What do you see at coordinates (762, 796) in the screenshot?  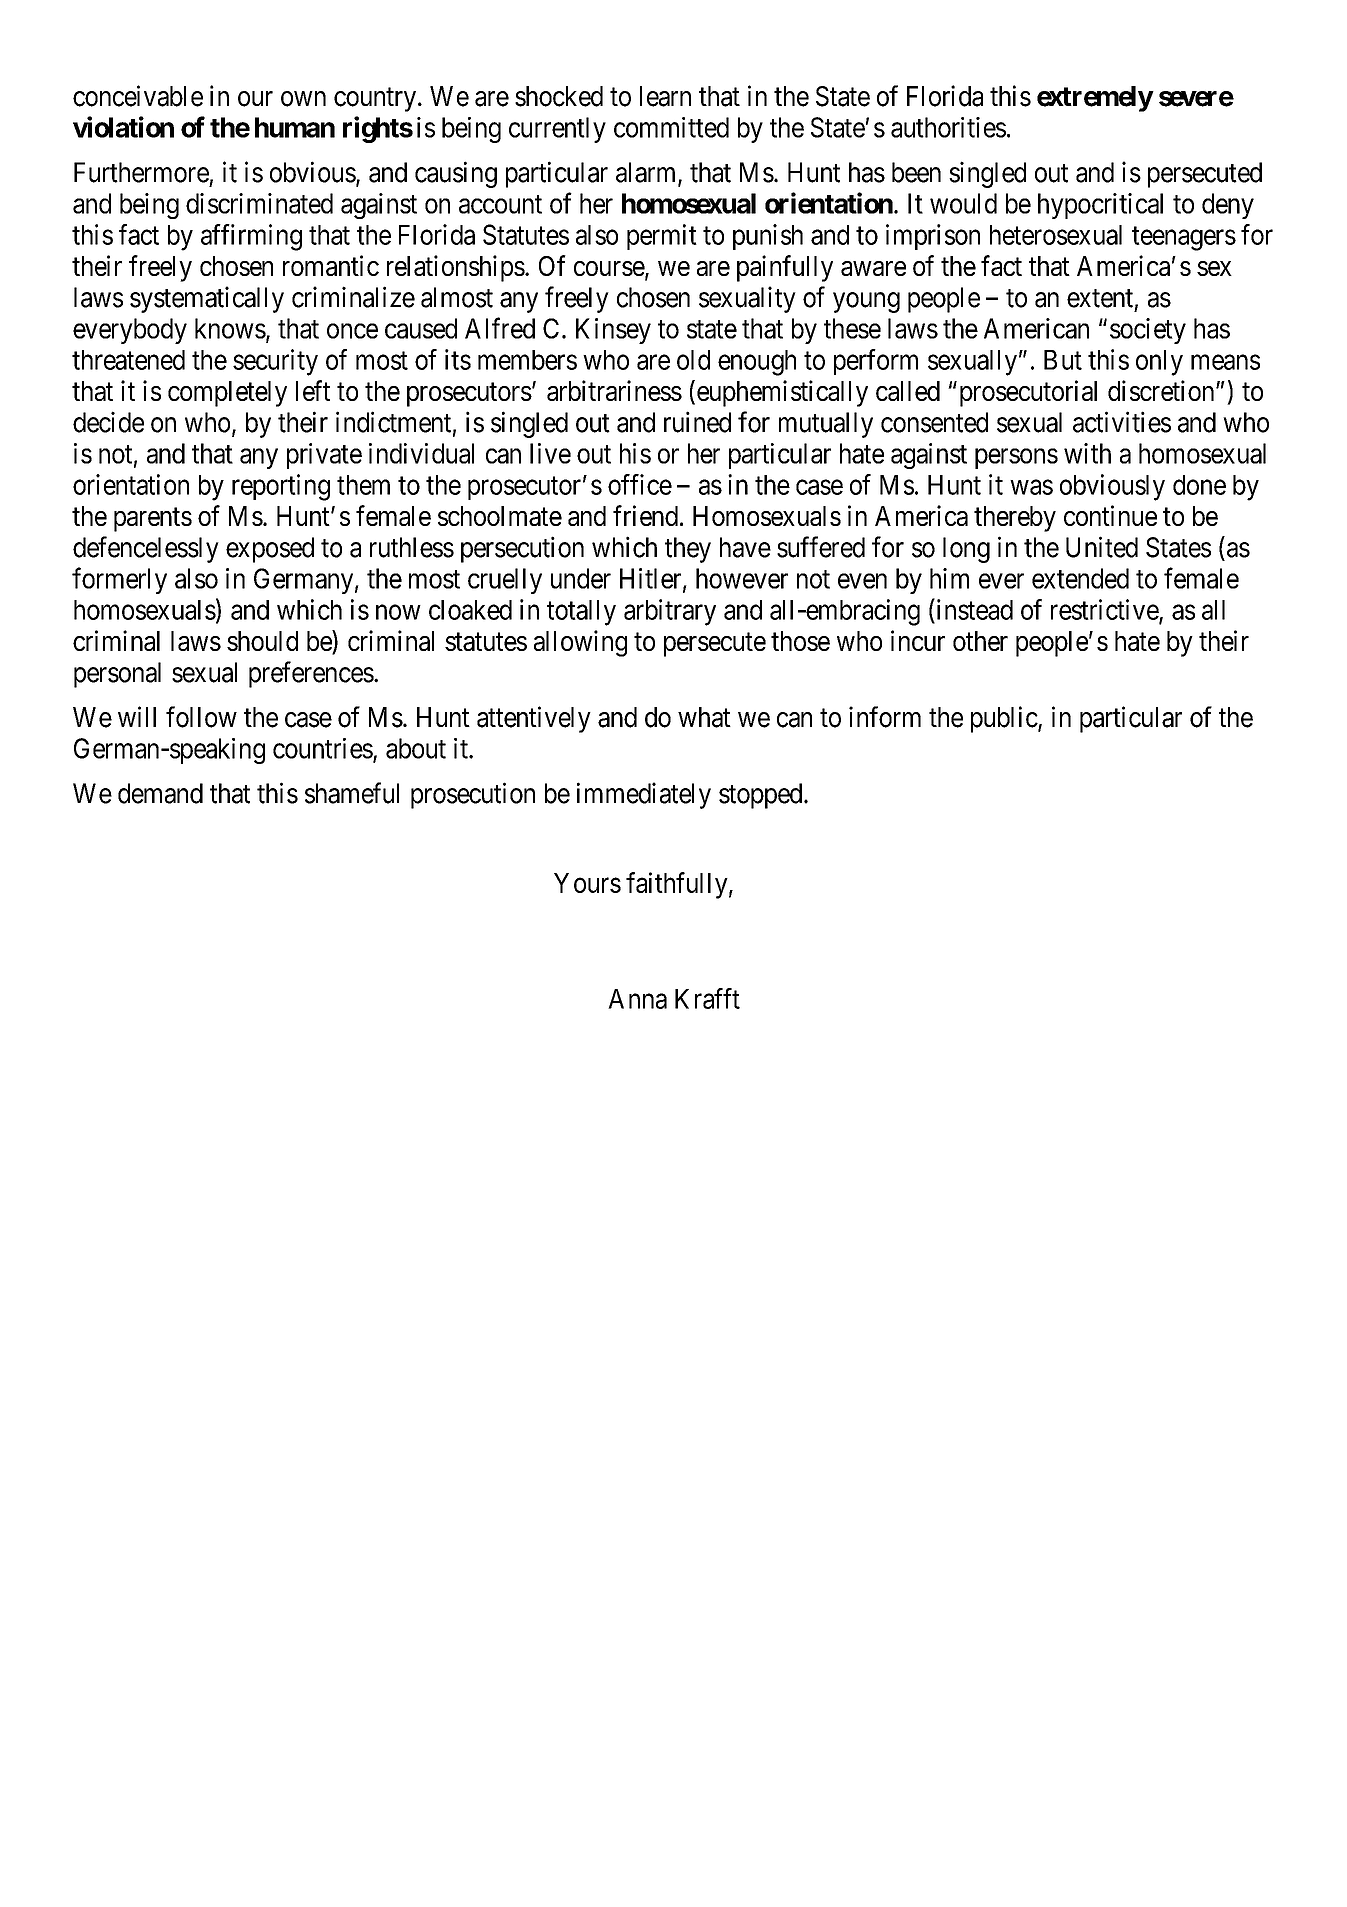 I see `stopped` at bounding box center [762, 796].
